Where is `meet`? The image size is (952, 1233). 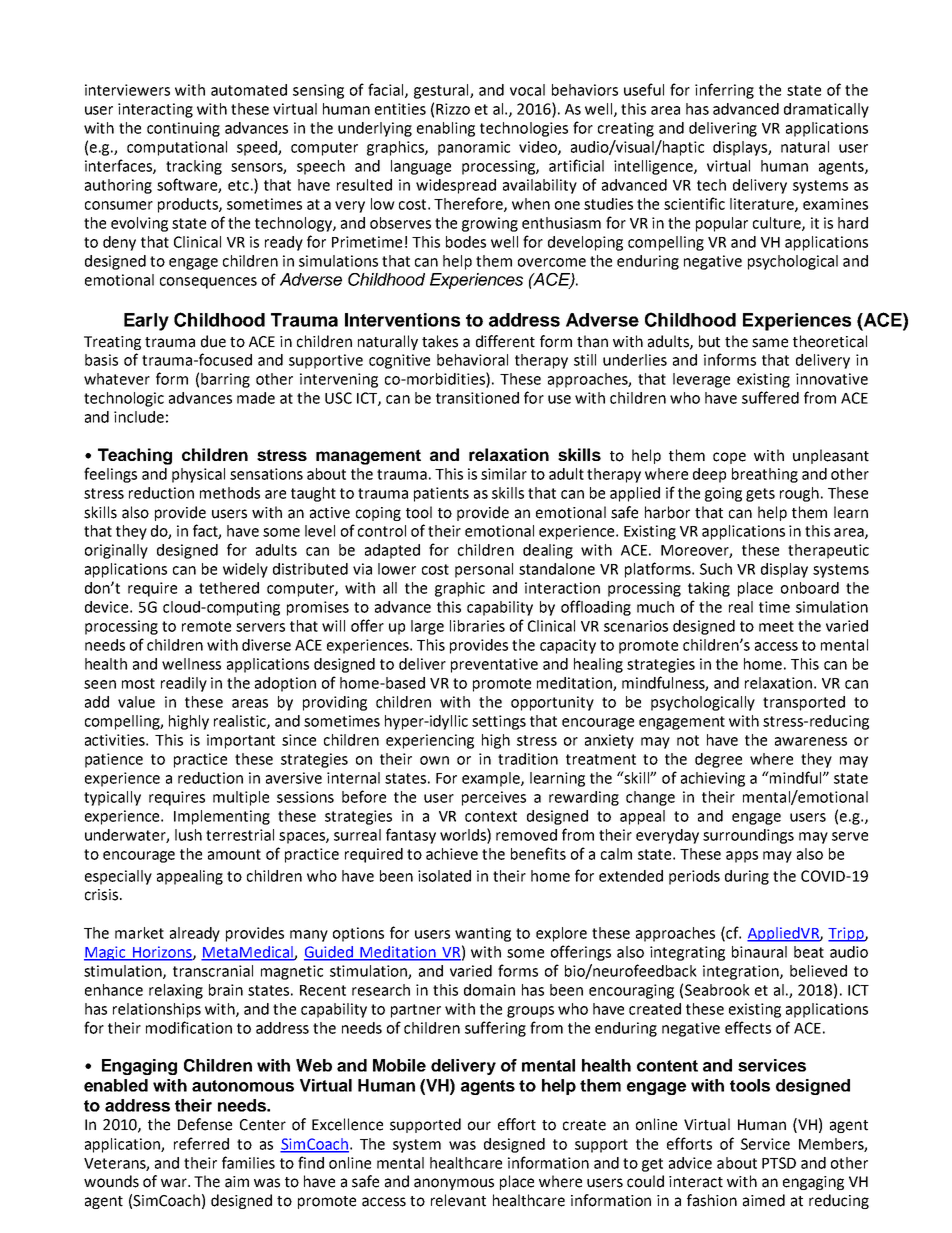
meet is located at coordinates (776, 626).
